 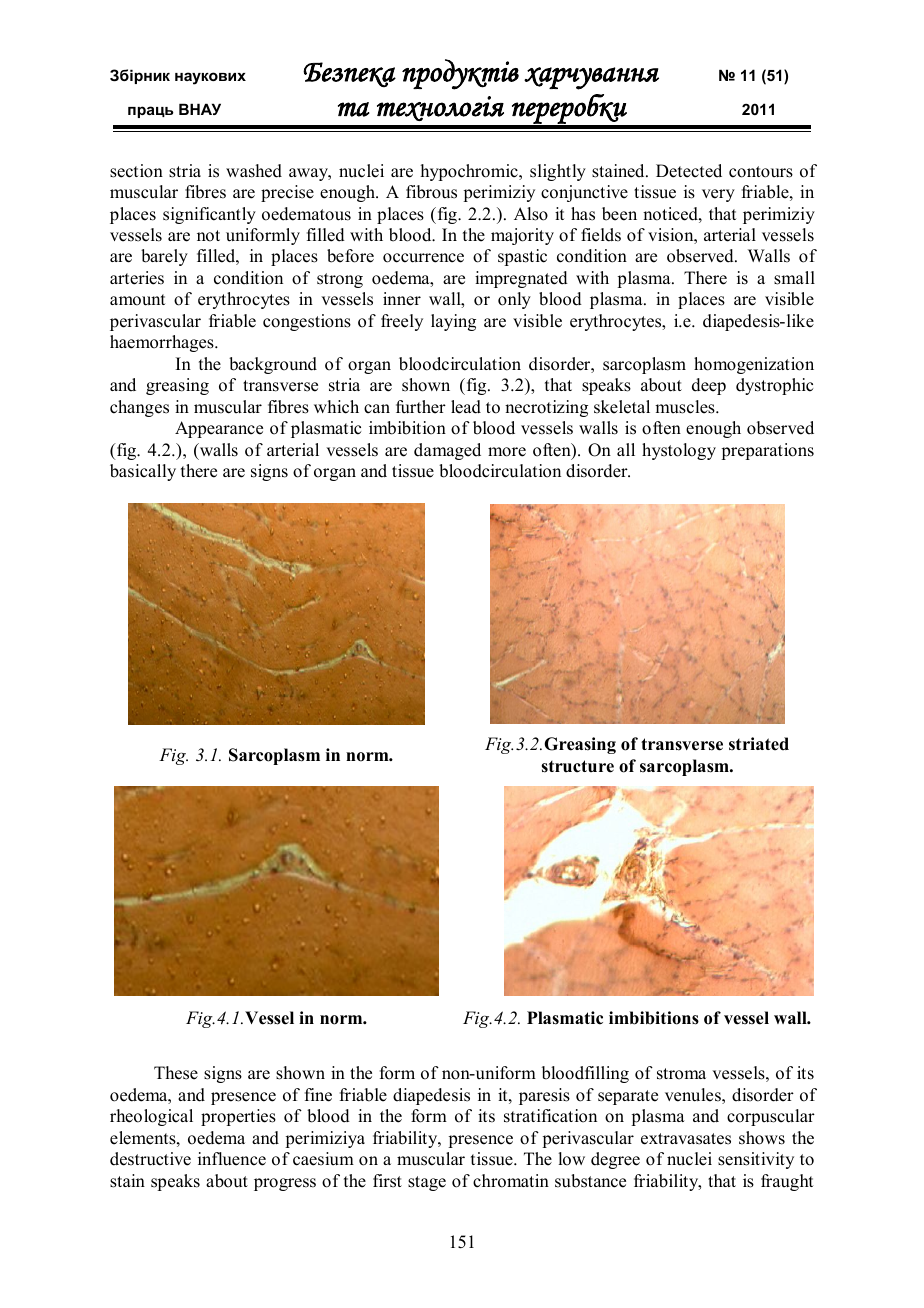 What do you see at coordinates (431, 192) in the document?
I see `fibrous` at bounding box center [431, 192].
